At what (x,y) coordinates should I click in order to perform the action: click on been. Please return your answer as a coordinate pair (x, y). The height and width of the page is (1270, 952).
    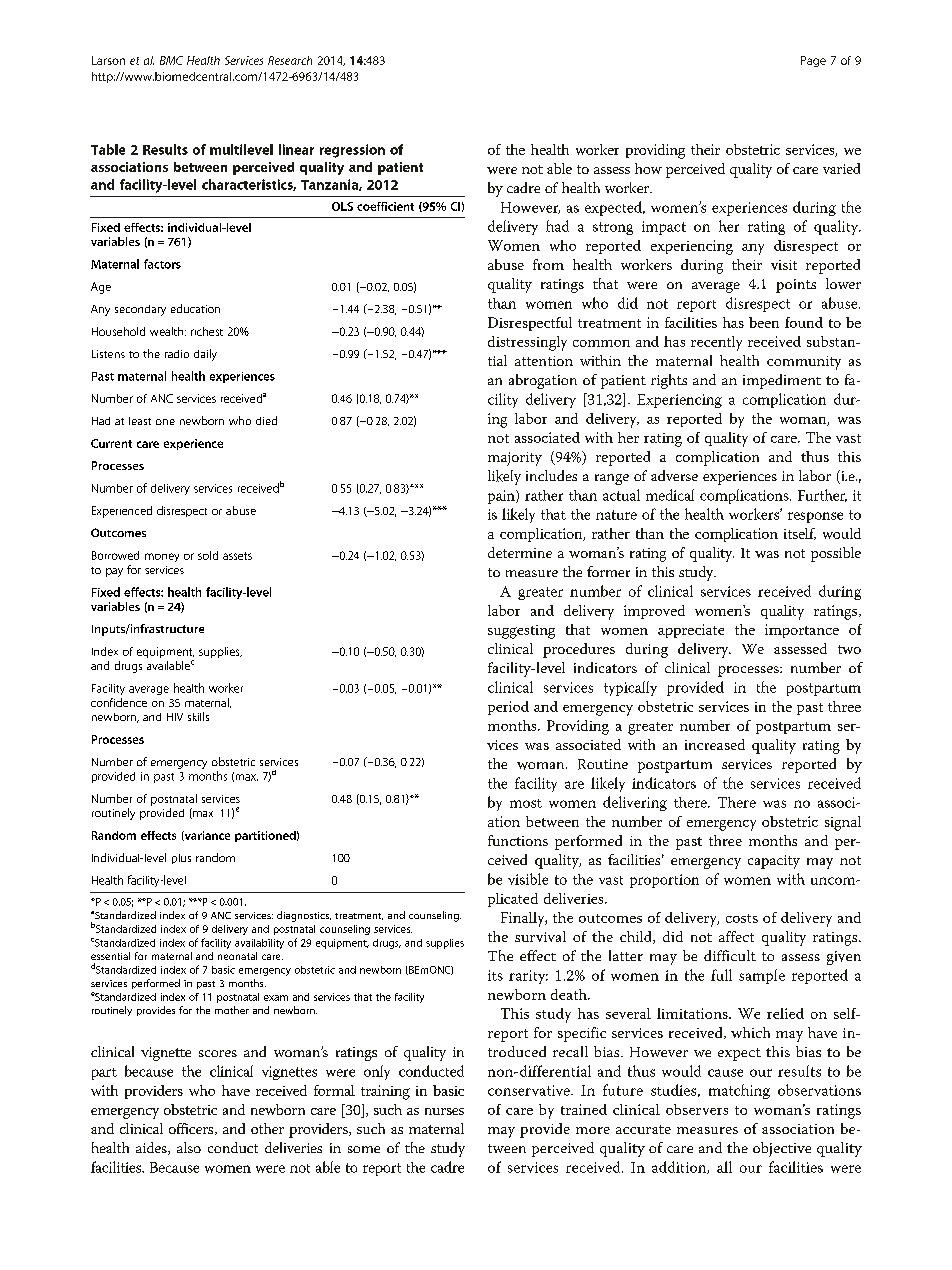
    Looking at the image, I should click on (764, 322).
